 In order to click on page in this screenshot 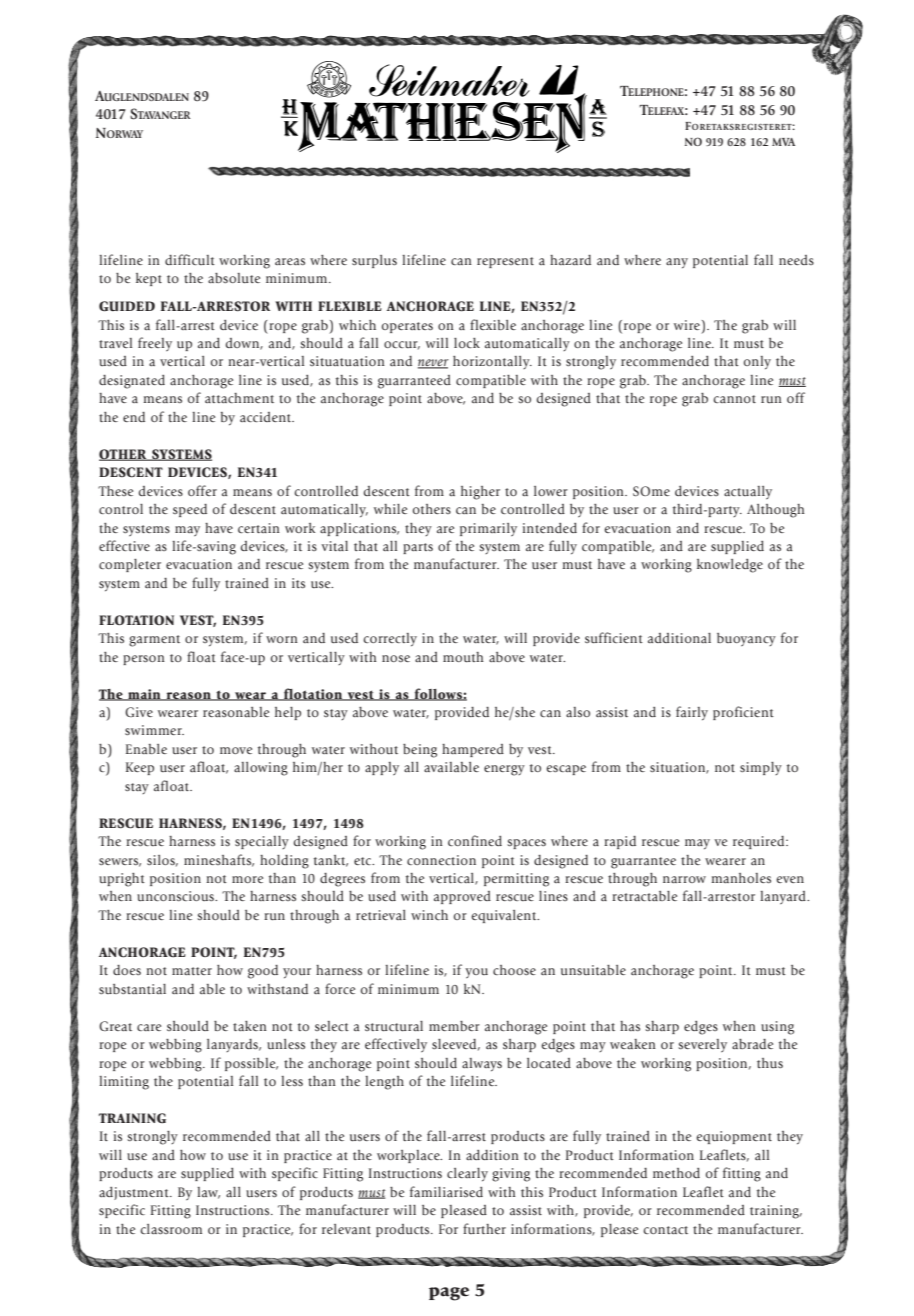, I will do `click(449, 1294)`.
